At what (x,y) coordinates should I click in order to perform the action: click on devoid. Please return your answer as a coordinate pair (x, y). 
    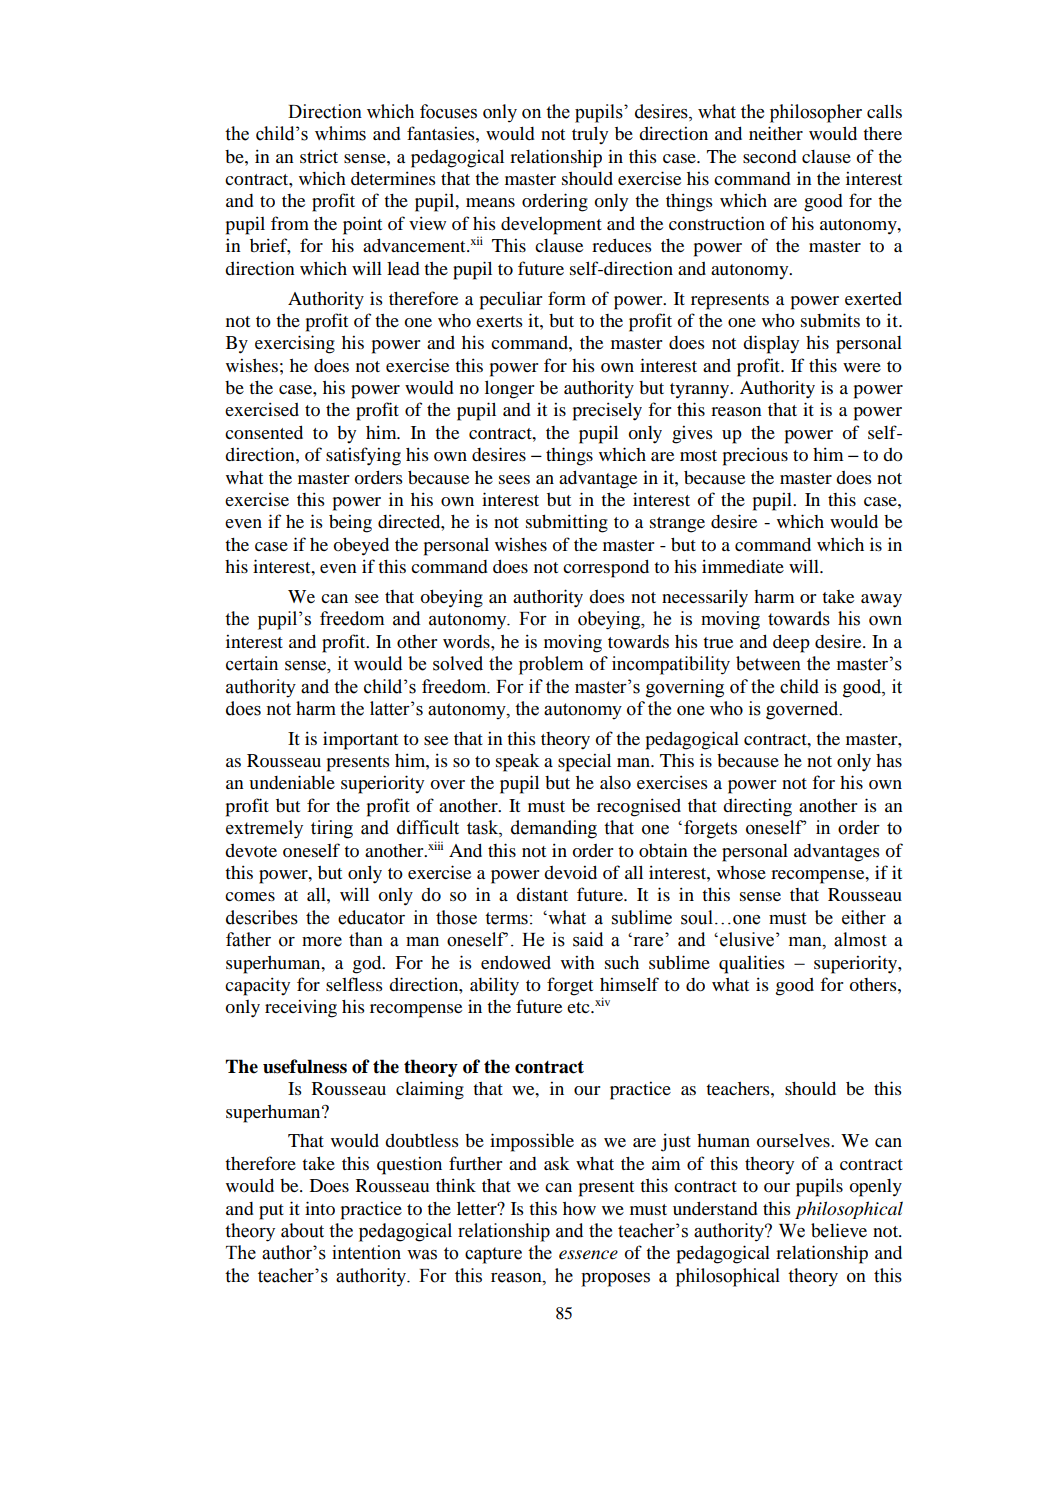
    Looking at the image, I should click on (570, 872).
